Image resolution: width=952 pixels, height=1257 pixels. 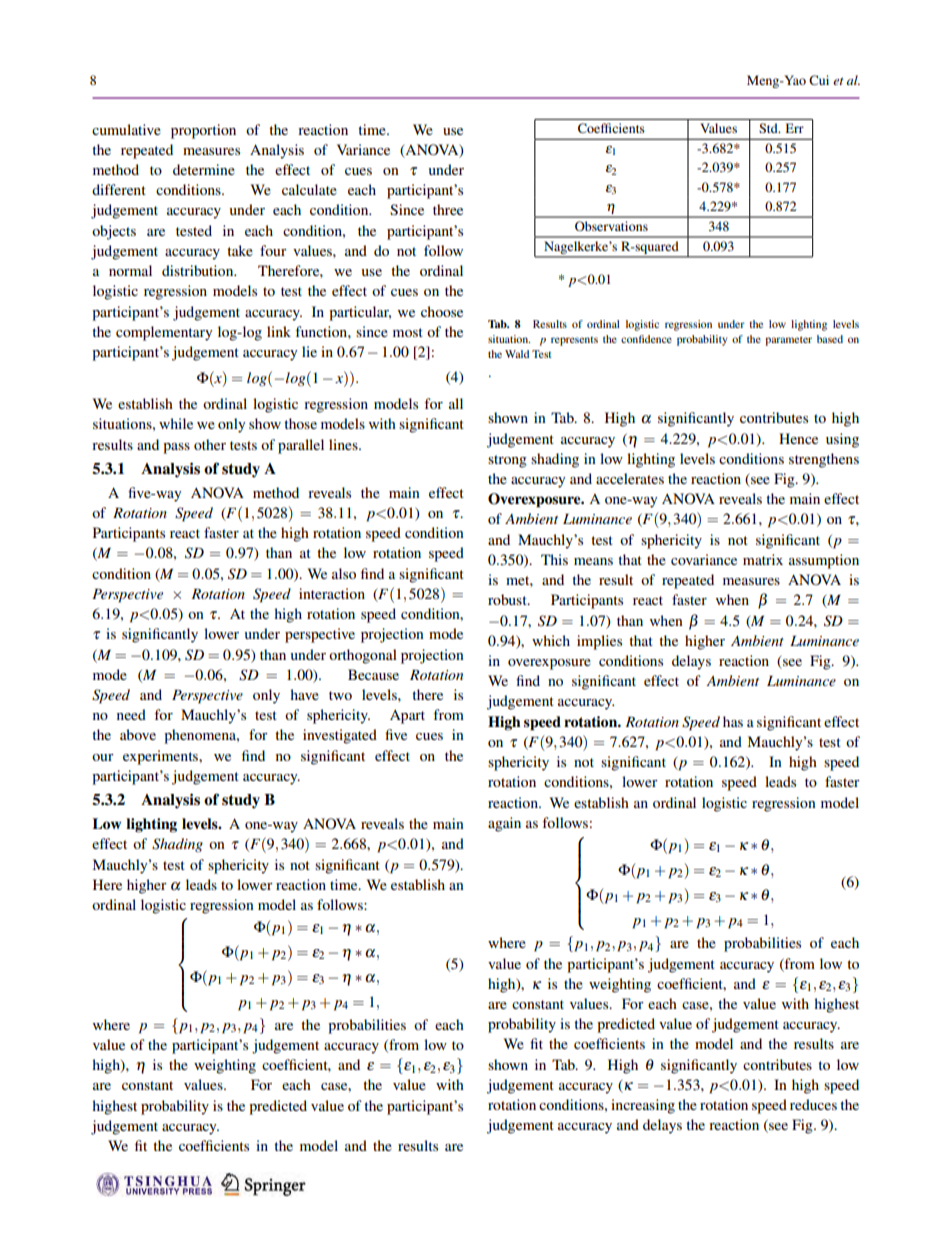 I want to click on matrix, so click(x=763, y=559).
